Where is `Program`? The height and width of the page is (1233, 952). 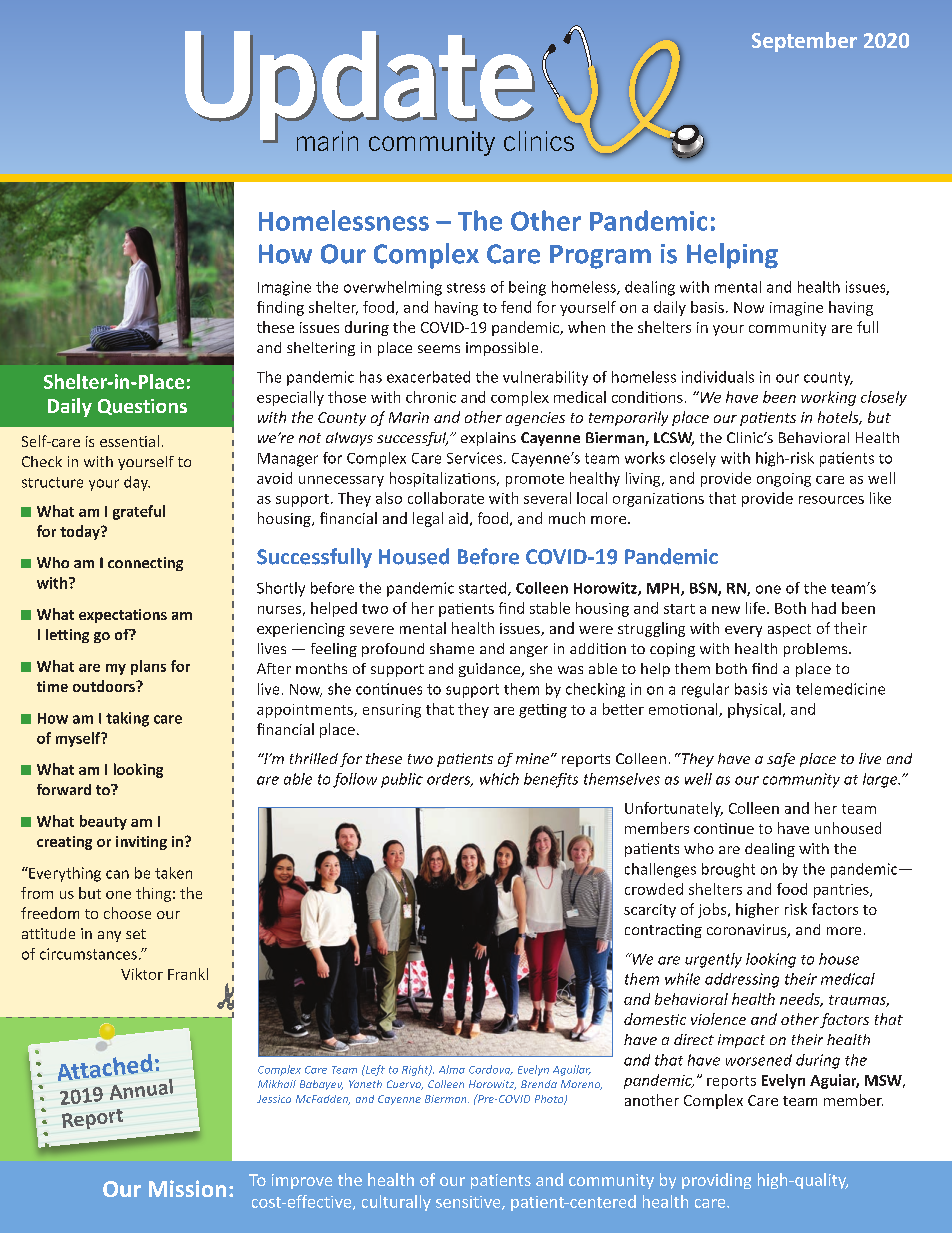
Program is located at coordinates (600, 257).
